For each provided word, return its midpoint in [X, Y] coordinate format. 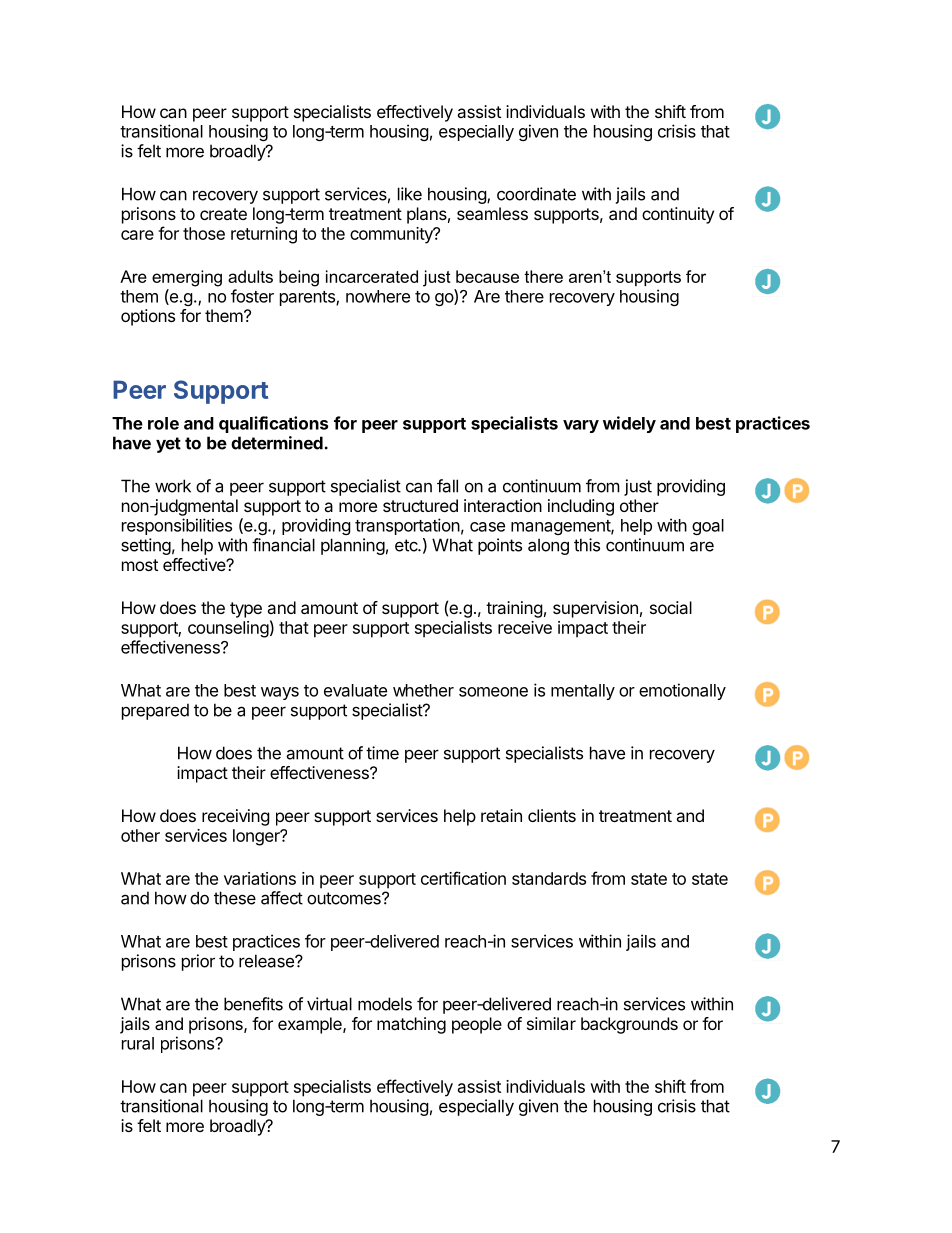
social [671, 607]
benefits [253, 1004]
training [514, 609]
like [410, 194]
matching [411, 1025]
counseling [228, 629]
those [204, 233]
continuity [678, 215]
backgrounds [629, 1025]
